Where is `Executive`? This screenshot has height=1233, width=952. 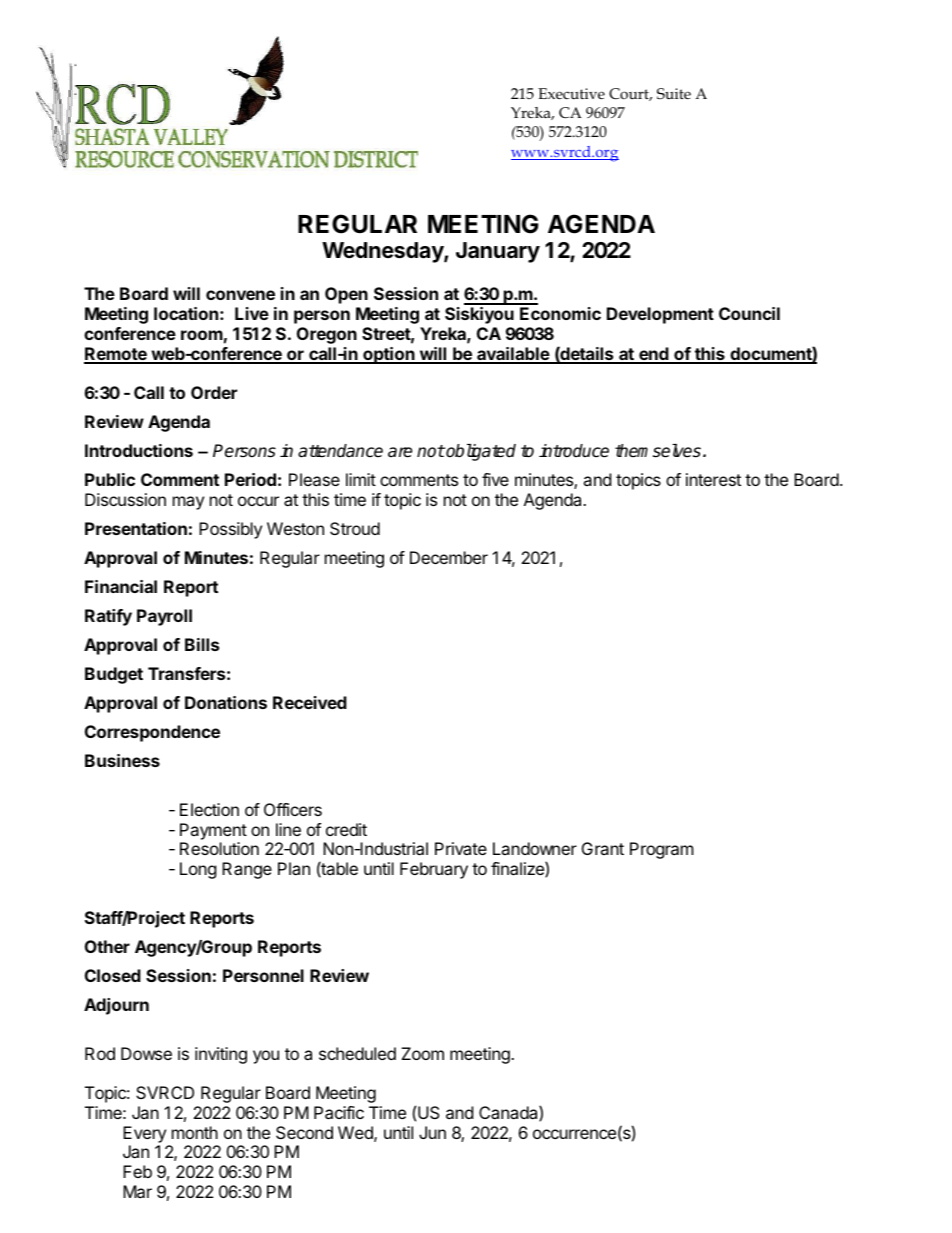
Executive is located at coordinates (571, 94).
